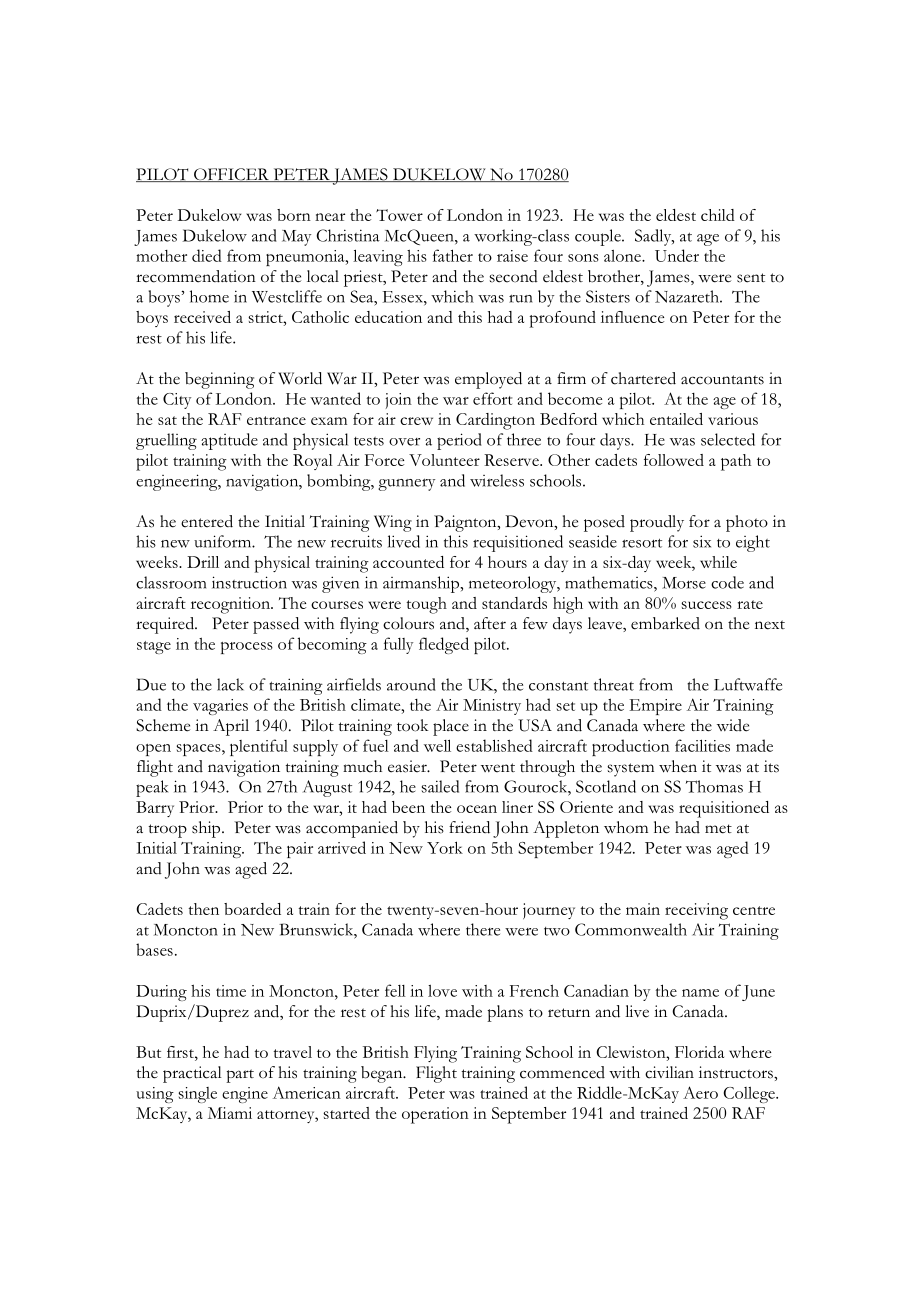  What do you see at coordinates (700, 1092) in the document?
I see `Aero` at bounding box center [700, 1092].
